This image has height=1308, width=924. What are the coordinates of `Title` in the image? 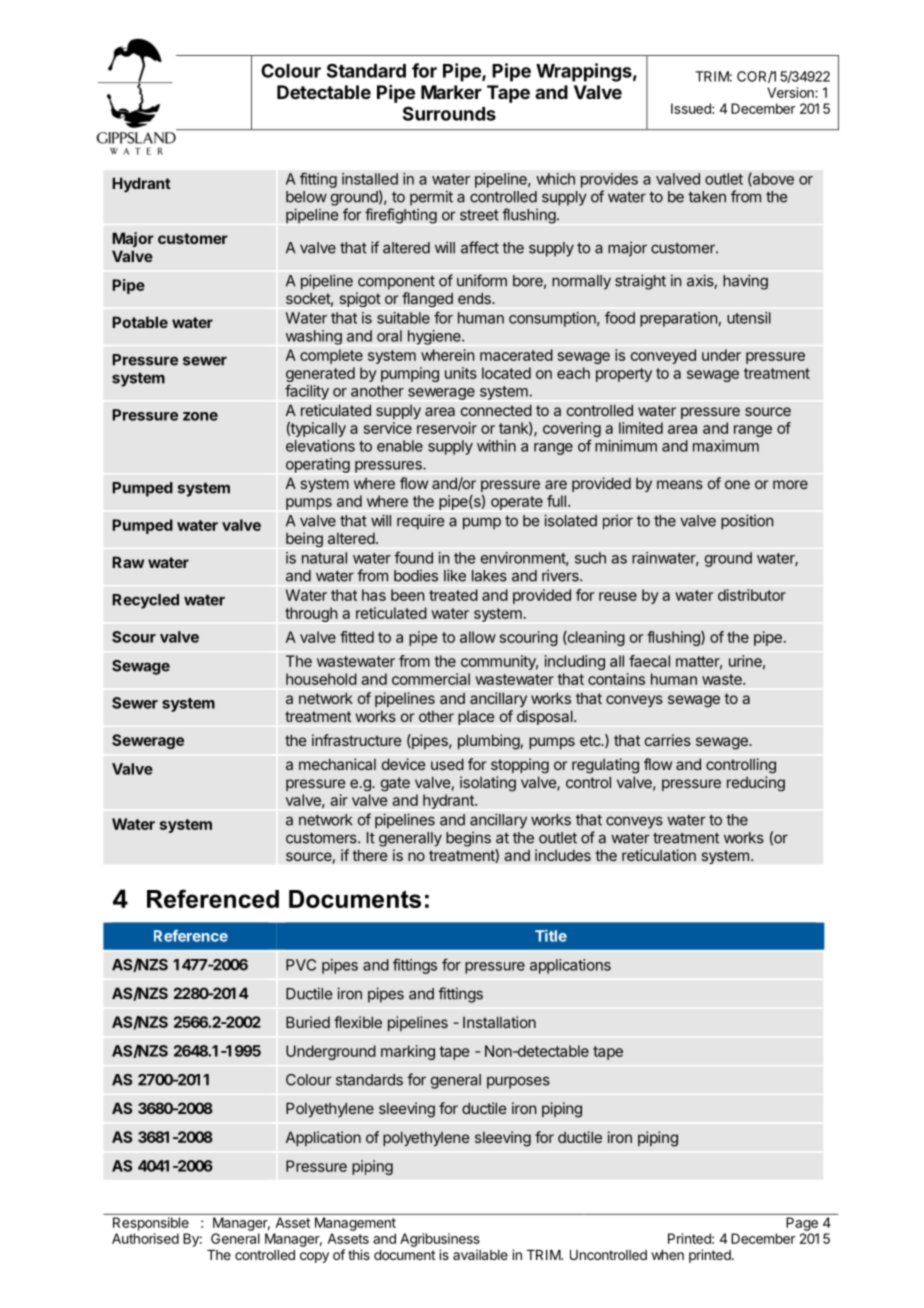 It's located at (551, 936).
